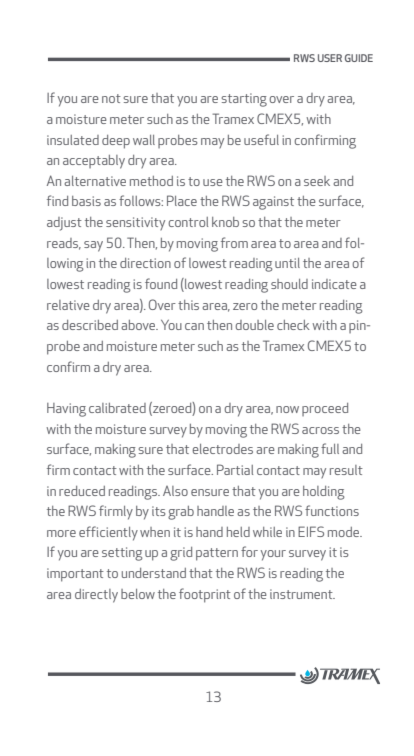  I want to click on USER, so click(330, 58).
